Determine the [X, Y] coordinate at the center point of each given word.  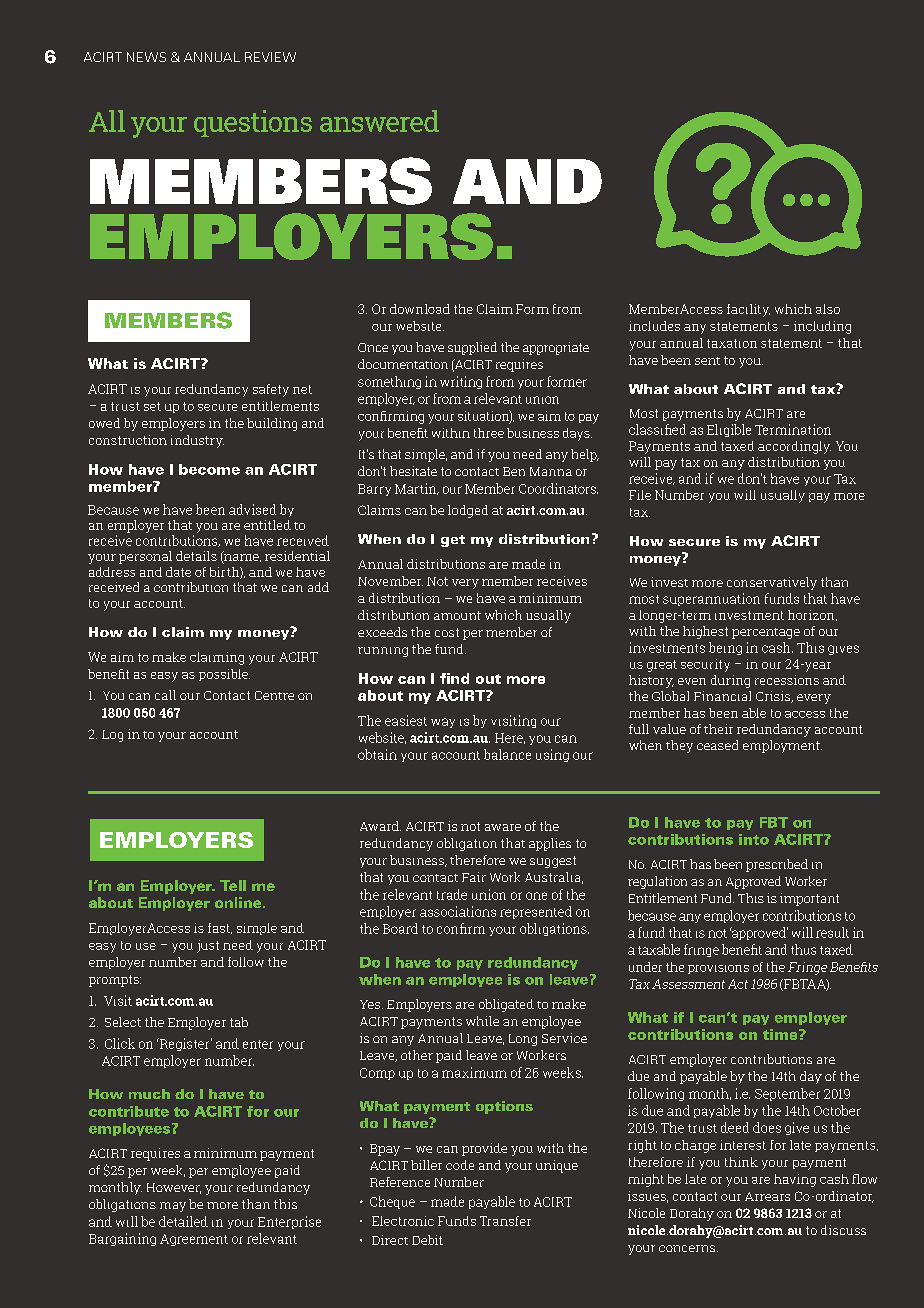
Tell [233, 885]
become [209, 469]
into [754, 839]
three [489, 433]
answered [379, 121]
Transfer [505, 1221]
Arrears [767, 1196]
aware [503, 827]
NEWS [146, 57]
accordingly [794, 447]
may [173, 1207]
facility [748, 310]
